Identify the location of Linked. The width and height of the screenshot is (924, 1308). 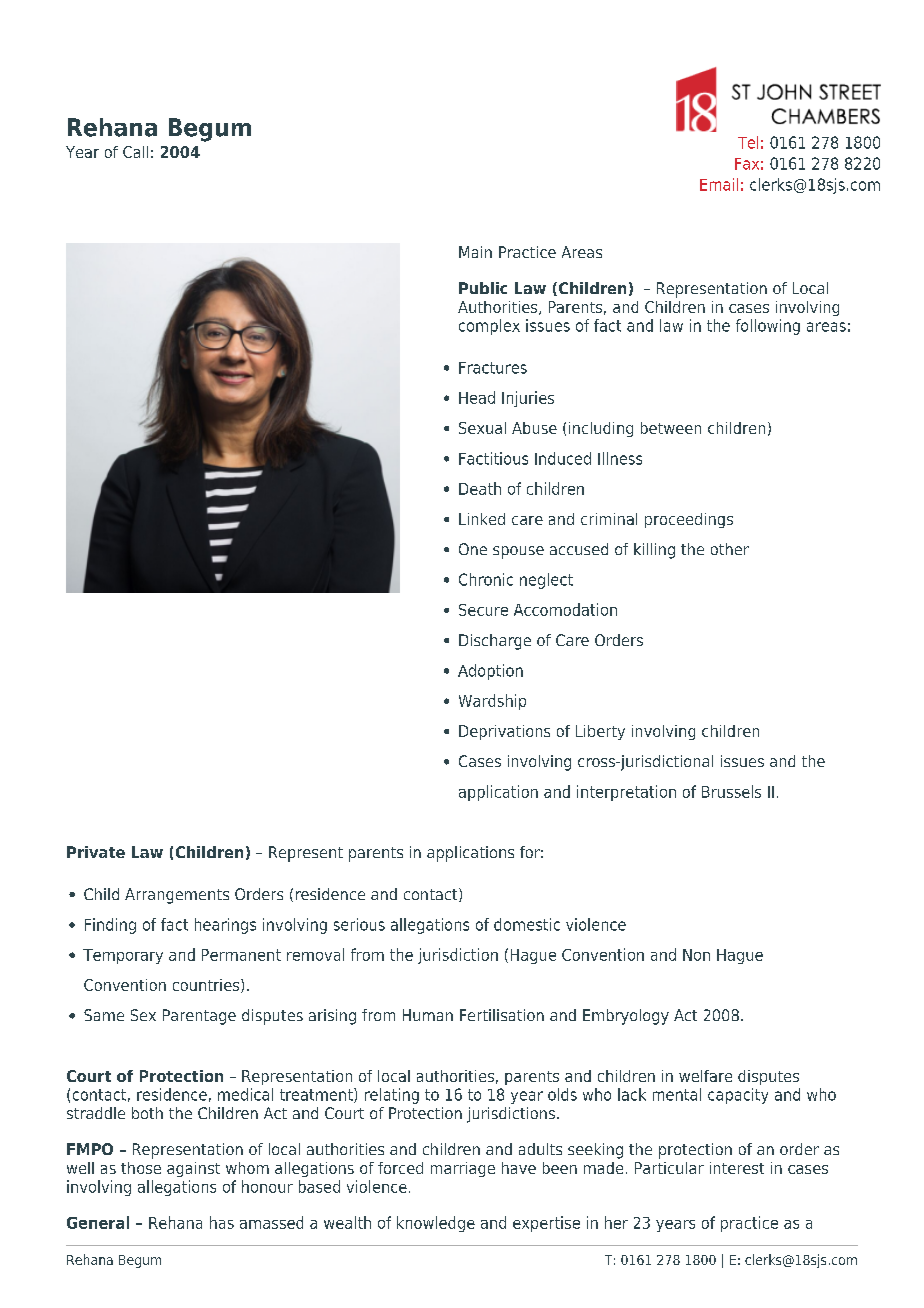
(482, 519).
